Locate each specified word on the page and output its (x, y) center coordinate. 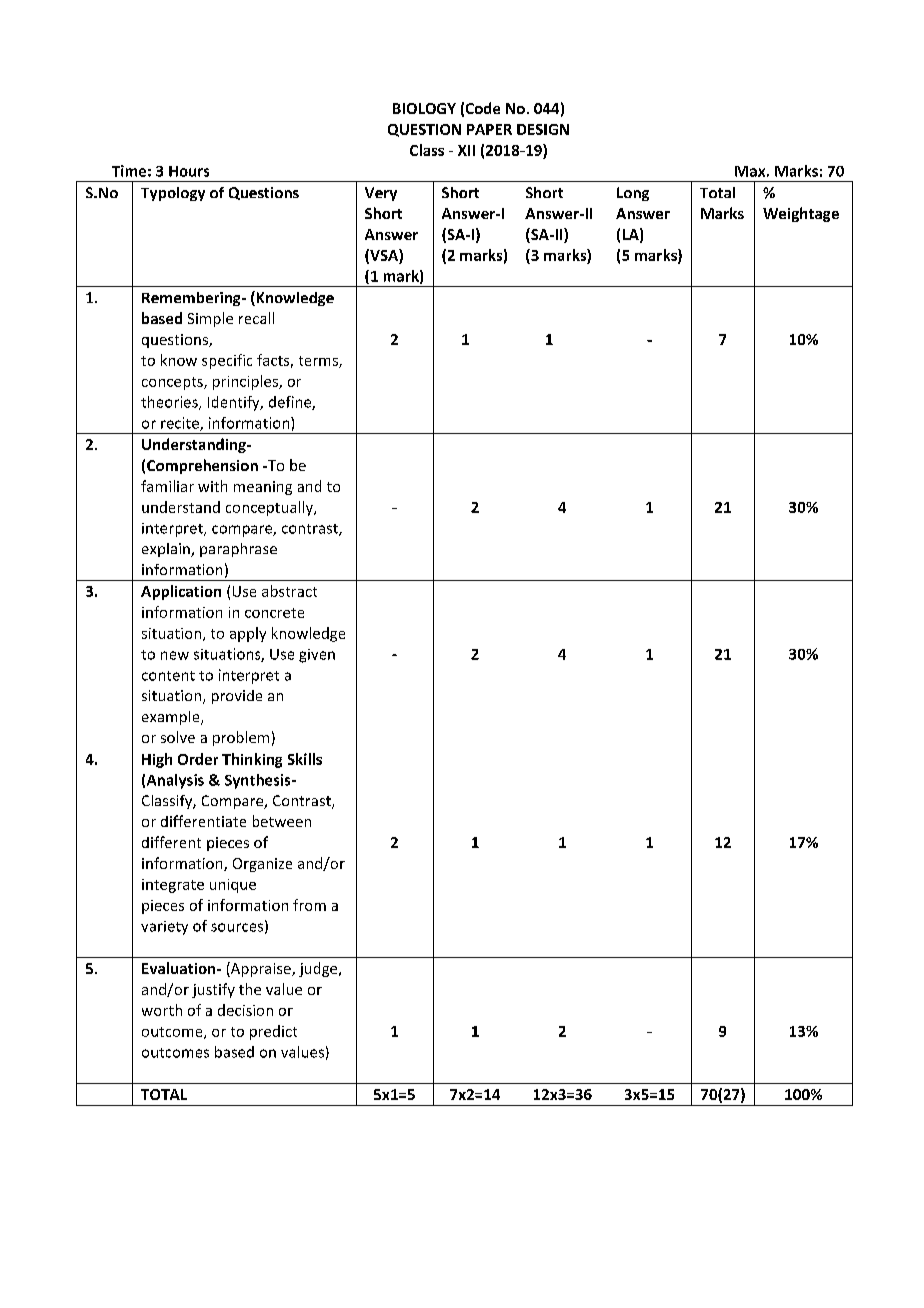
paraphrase (238, 550)
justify (213, 990)
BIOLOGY (424, 108)
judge (319, 969)
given (317, 656)
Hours (189, 171)
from (309, 905)
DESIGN (543, 129)
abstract (289, 591)
